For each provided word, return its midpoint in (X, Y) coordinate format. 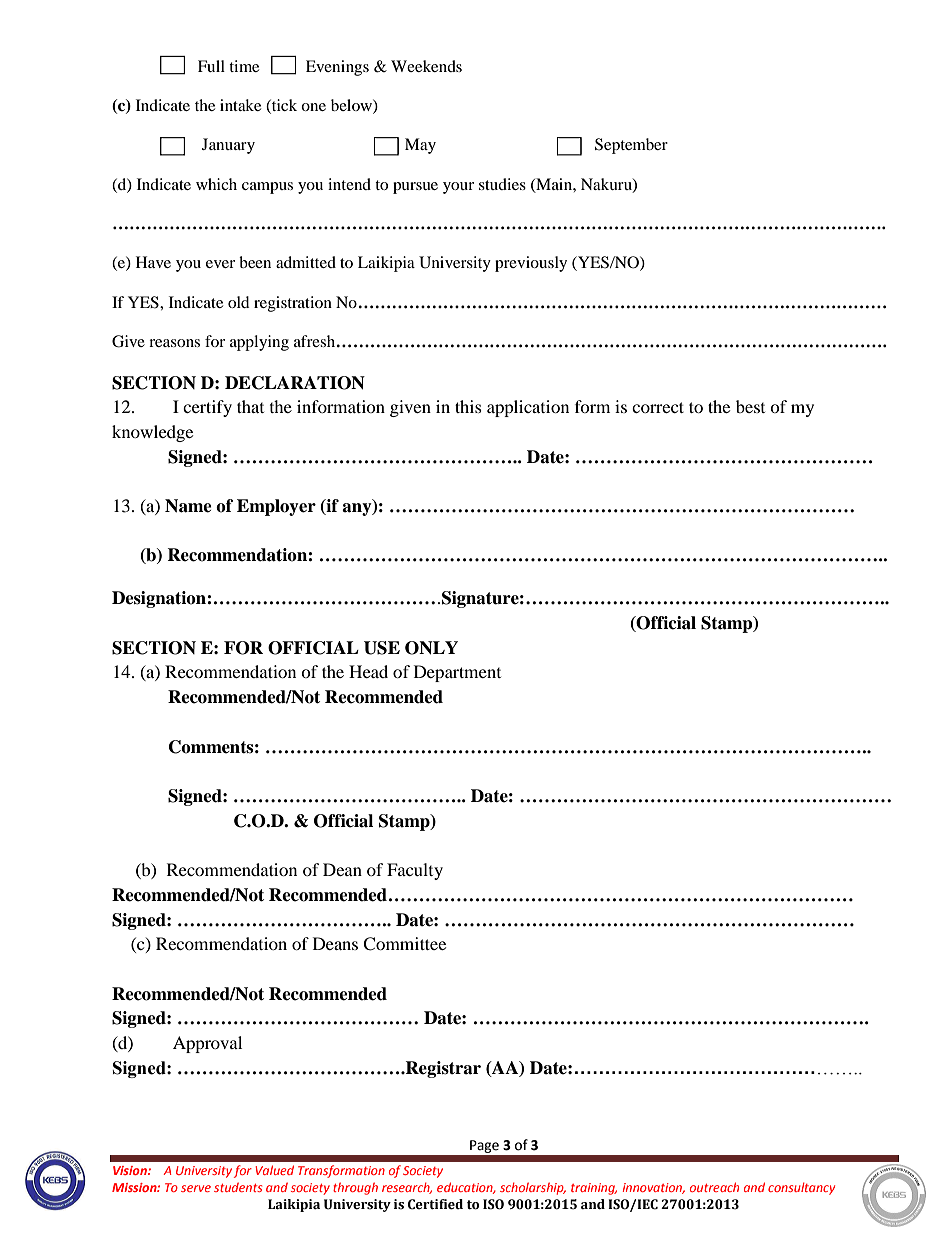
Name (188, 506)
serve (196, 1188)
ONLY (431, 648)
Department (457, 673)
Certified (435, 1204)
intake (240, 105)
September (631, 146)
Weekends (426, 66)
